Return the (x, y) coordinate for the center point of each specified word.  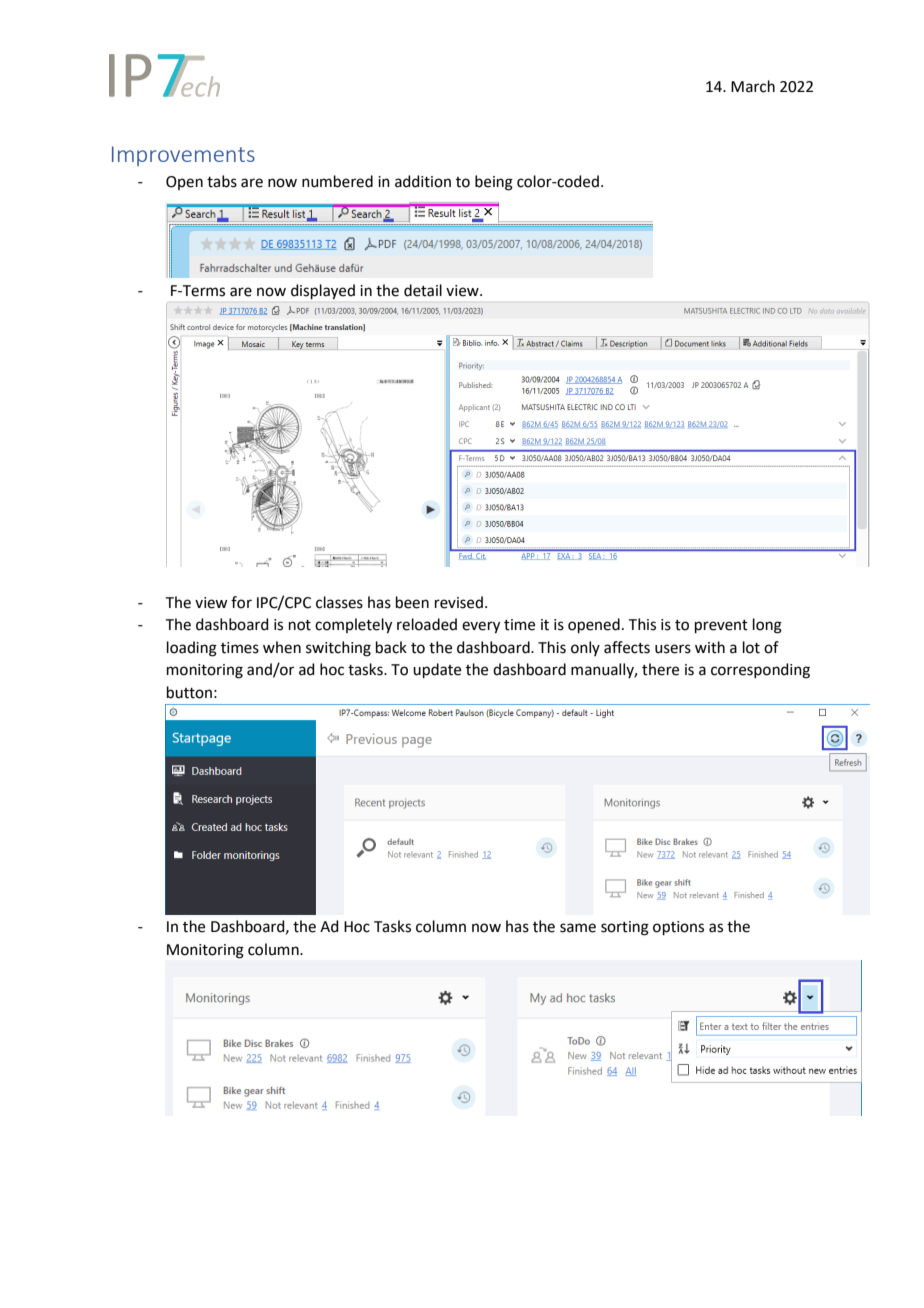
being (494, 183)
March (753, 86)
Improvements (183, 156)
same (578, 928)
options (678, 928)
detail (423, 290)
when (282, 647)
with (710, 647)
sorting (625, 928)
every (481, 627)
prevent (721, 626)
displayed (323, 291)
